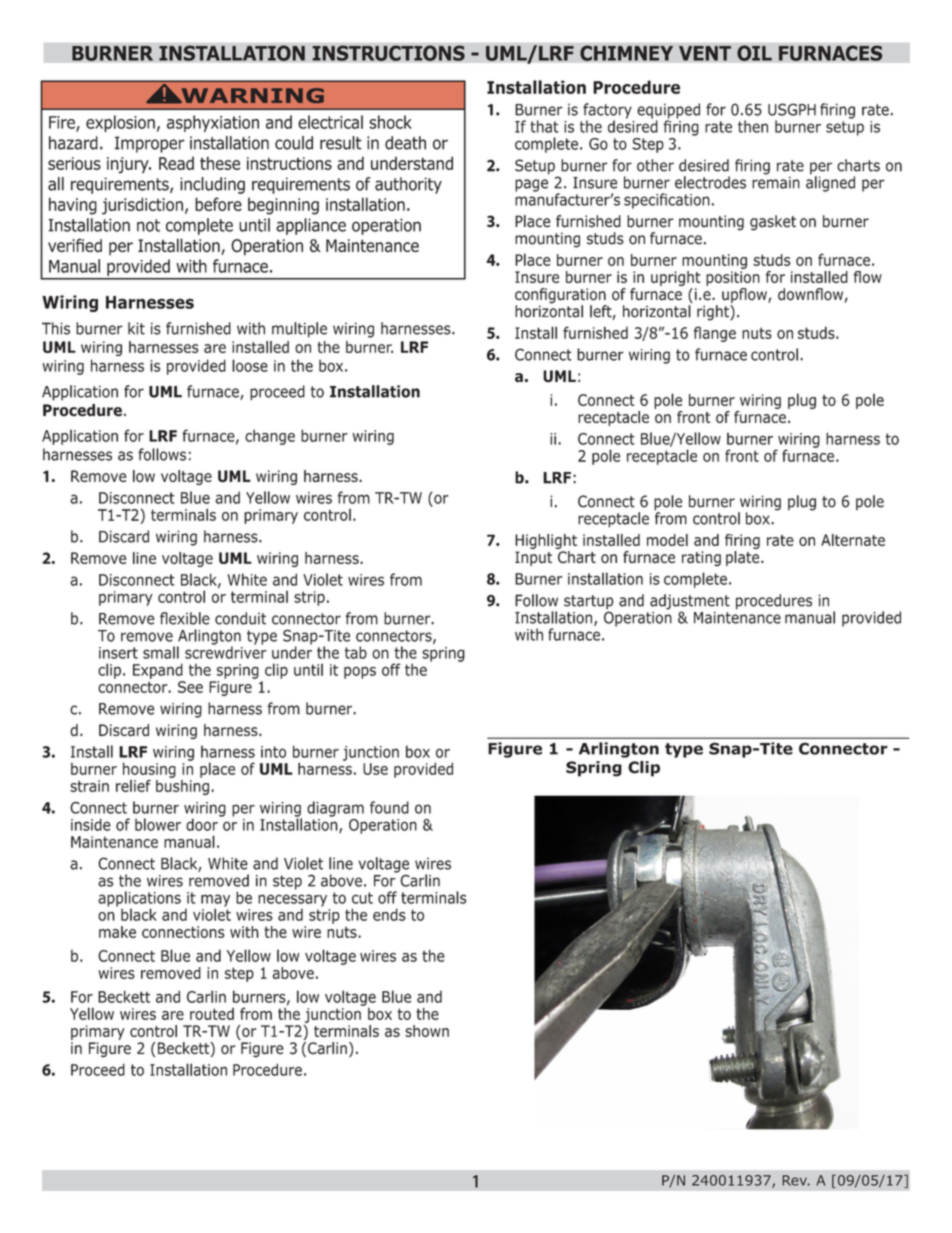 The width and height of the screenshot is (952, 1233). I want to click on Expand, so click(158, 671).
